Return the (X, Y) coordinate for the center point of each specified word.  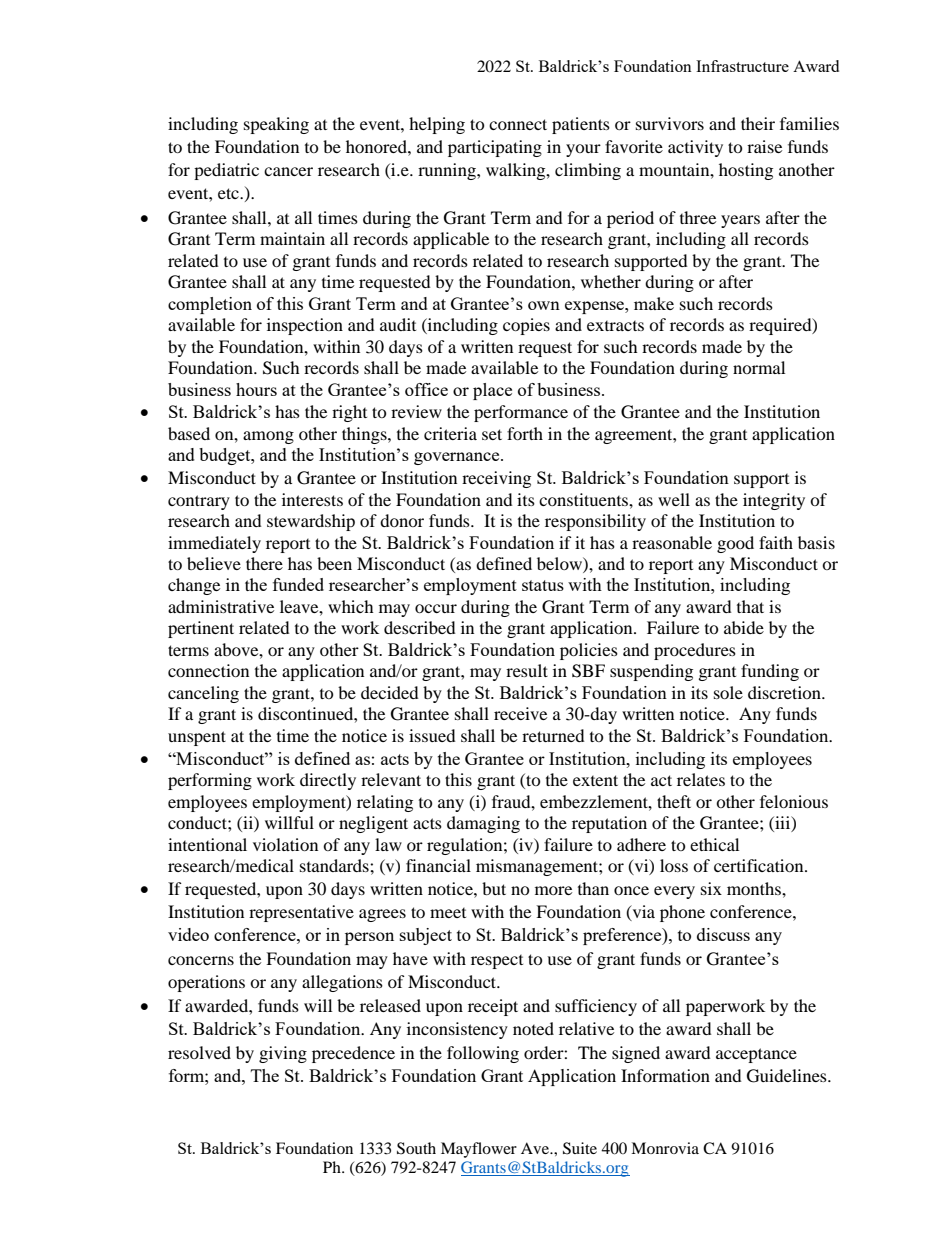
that (750, 606)
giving (283, 1054)
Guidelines (788, 1076)
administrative (221, 606)
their (758, 123)
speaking (276, 125)
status (543, 585)
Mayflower (479, 1150)
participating (495, 148)
